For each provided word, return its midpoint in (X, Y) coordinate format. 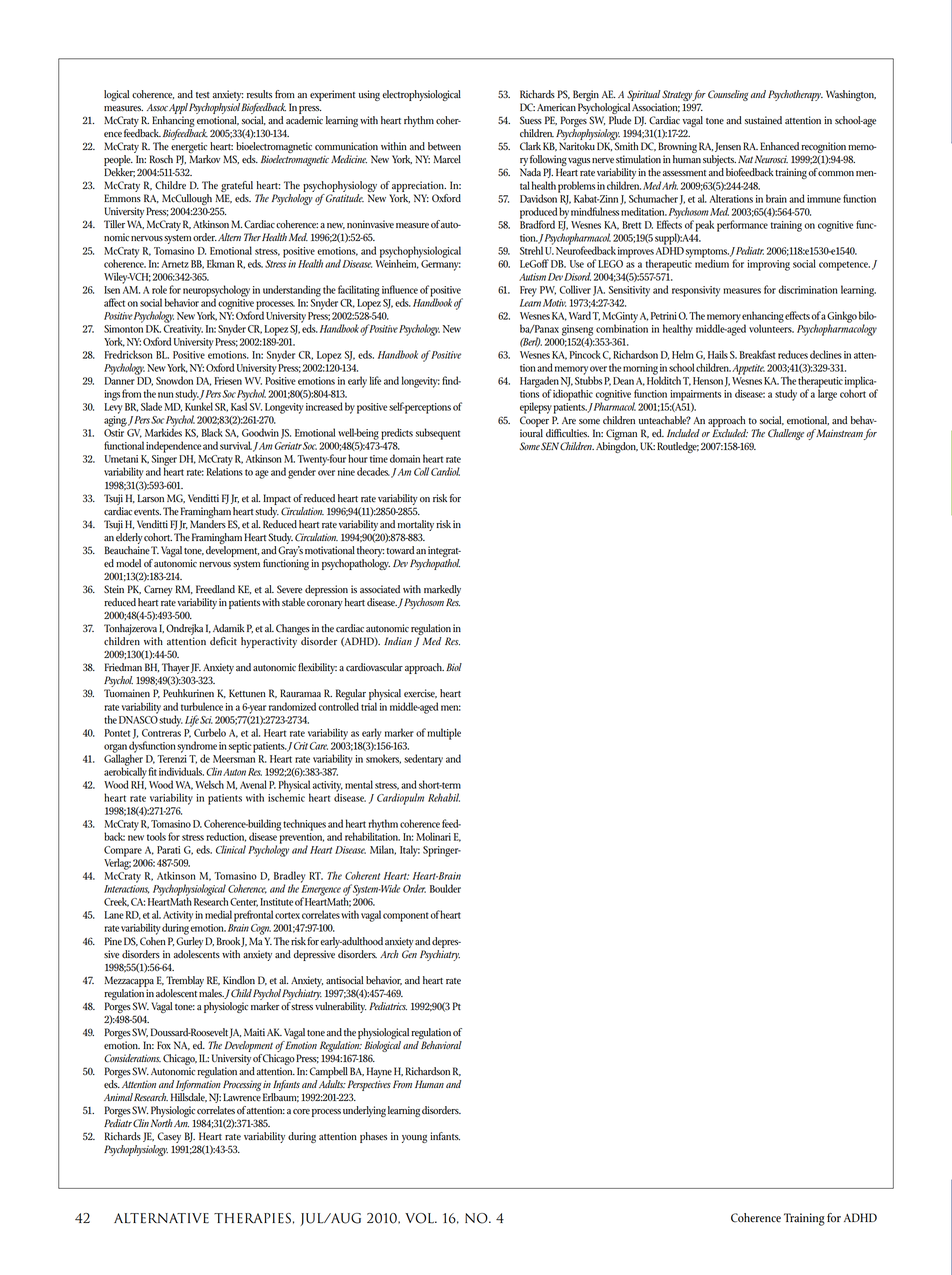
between (444, 146)
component (406, 917)
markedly (442, 590)
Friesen (228, 381)
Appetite (748, 369)
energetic (189, 149)
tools (156, 836)
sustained (763, 120)
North (162, 1123)
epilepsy (536, 408)
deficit (223, 641)
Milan (383, 850)
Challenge (786, 434)
